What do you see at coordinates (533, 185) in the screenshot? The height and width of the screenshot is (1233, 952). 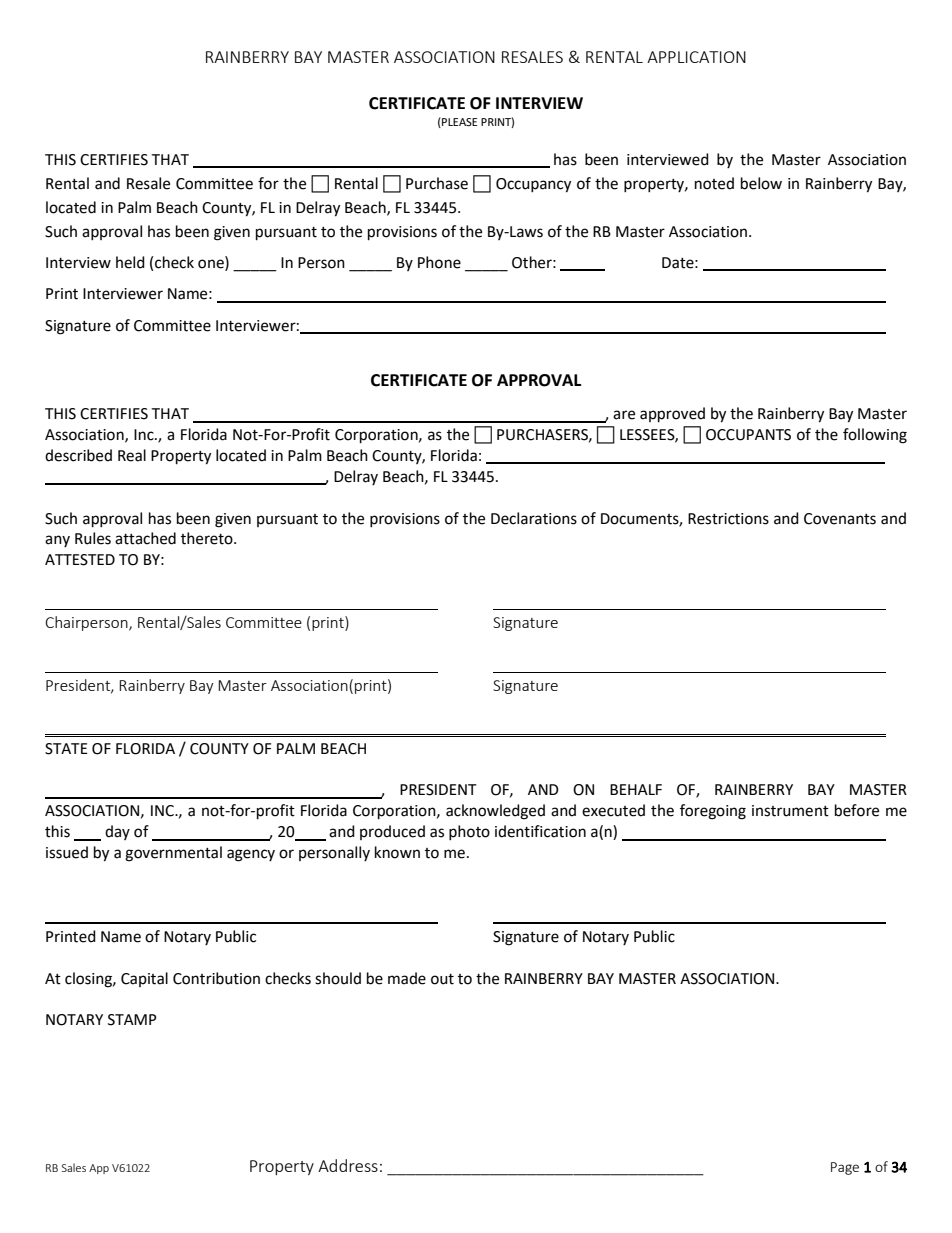 I see `Occupancy` at bounding box center [533, 185].
